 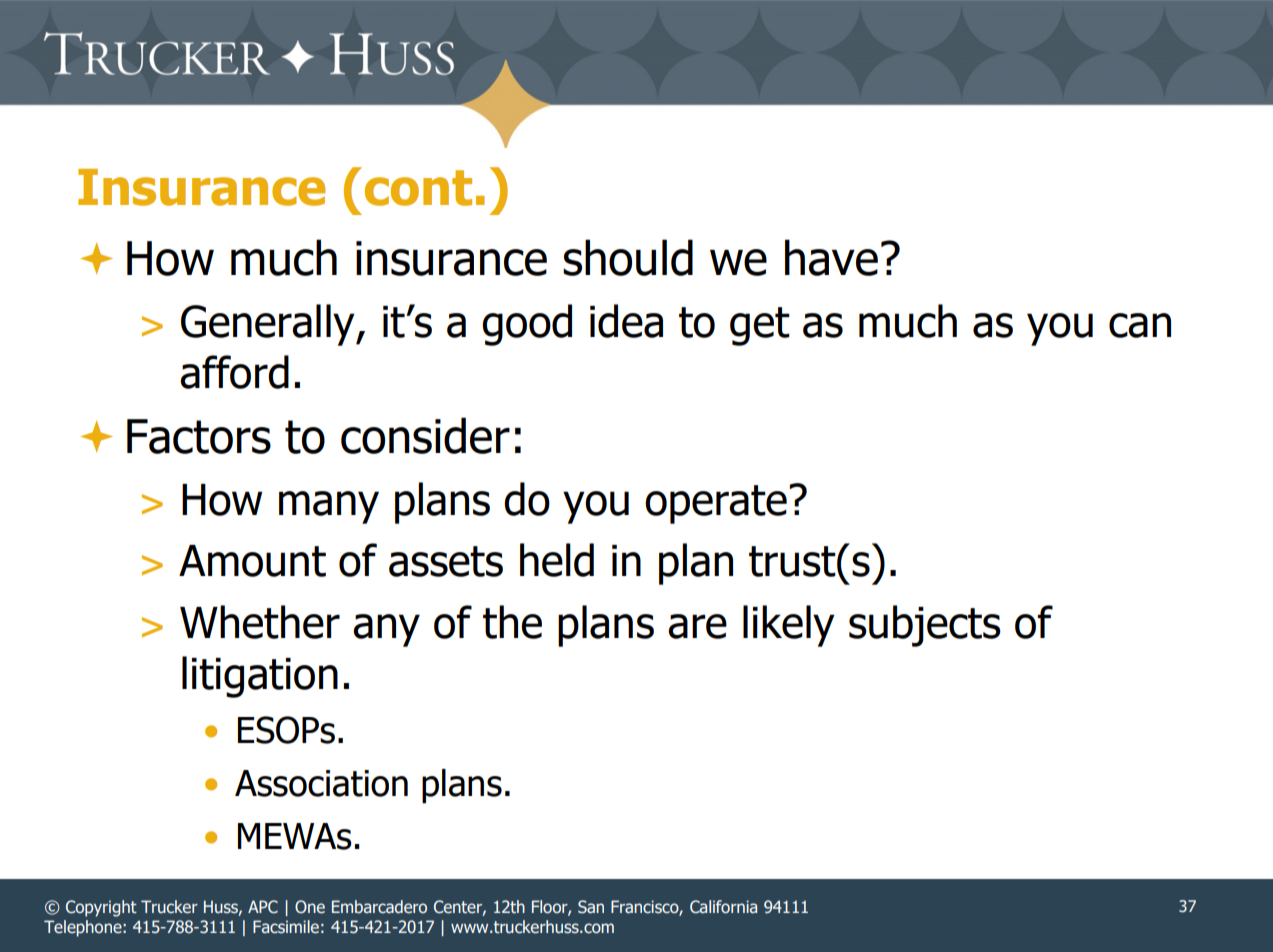 What do you see at coordinates (628, 257) in the screenshot?
I see `should` at bounding box center [628, 257].
